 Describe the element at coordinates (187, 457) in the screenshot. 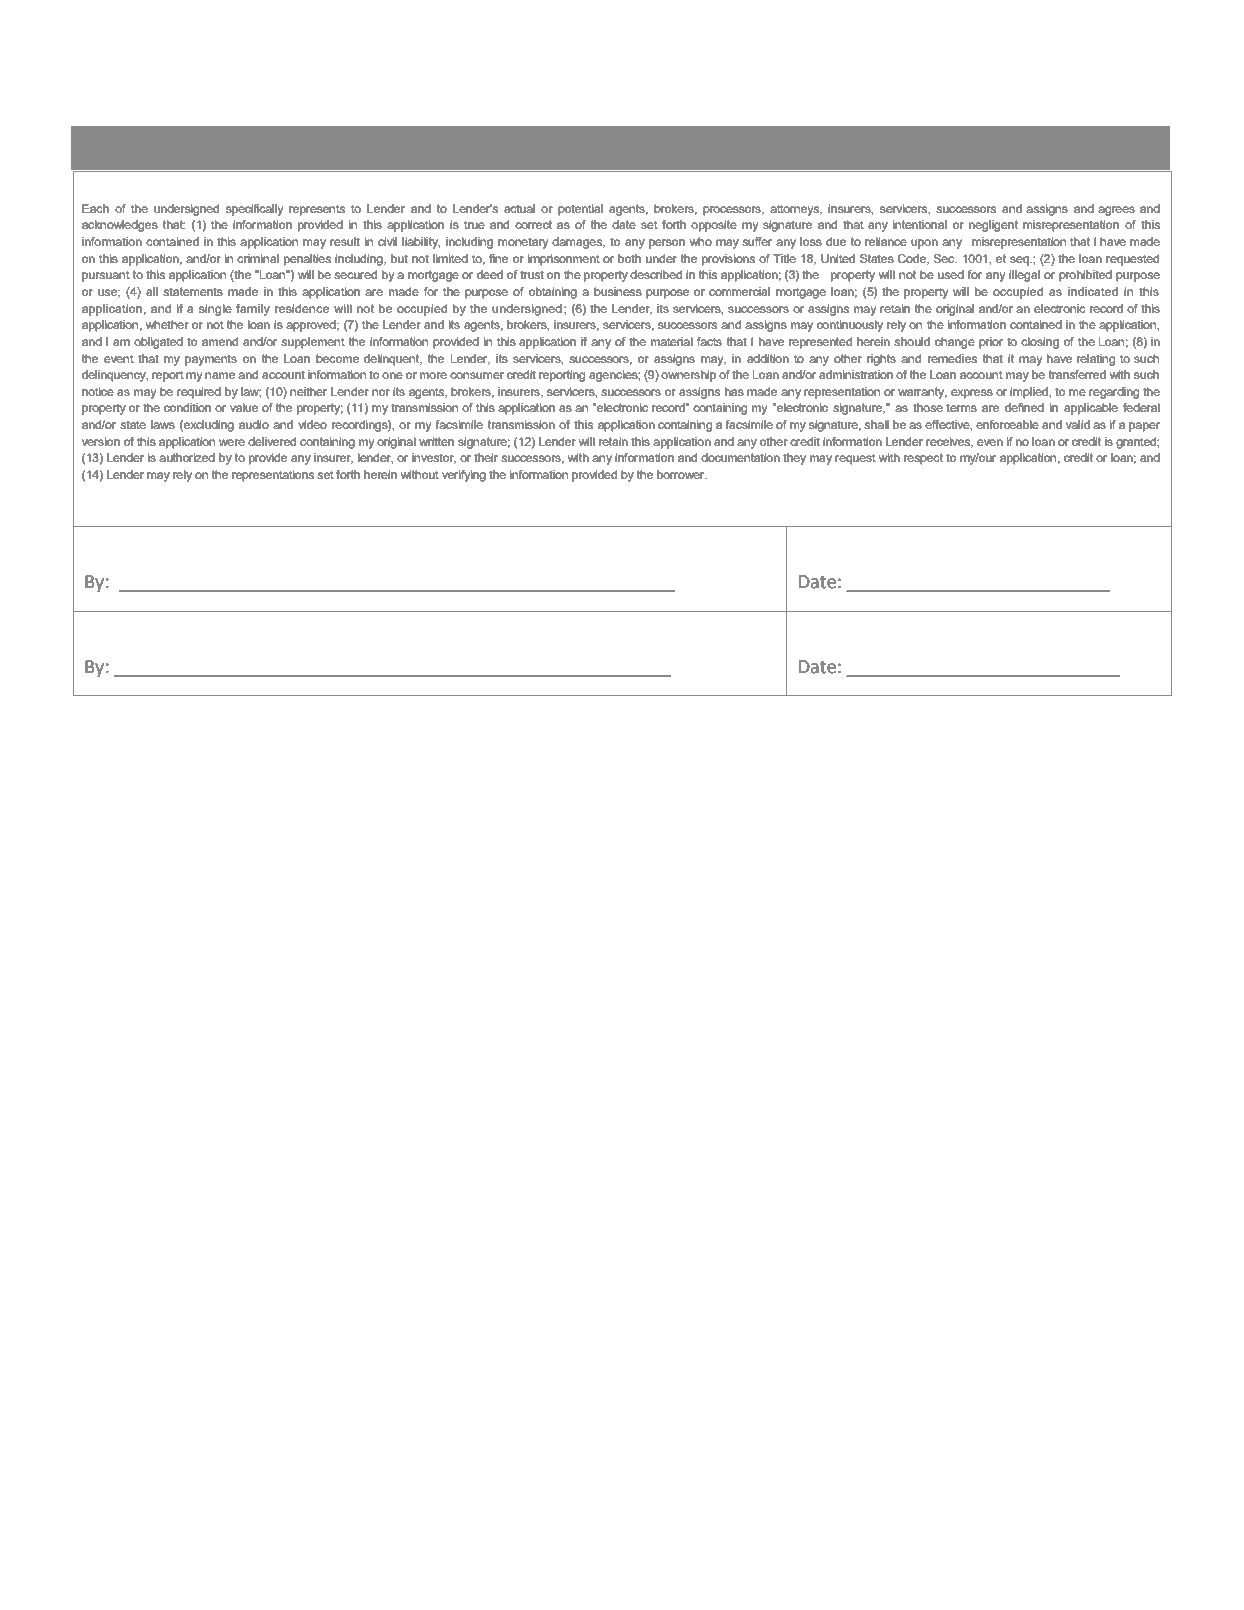

I see `authorized` at that location.
